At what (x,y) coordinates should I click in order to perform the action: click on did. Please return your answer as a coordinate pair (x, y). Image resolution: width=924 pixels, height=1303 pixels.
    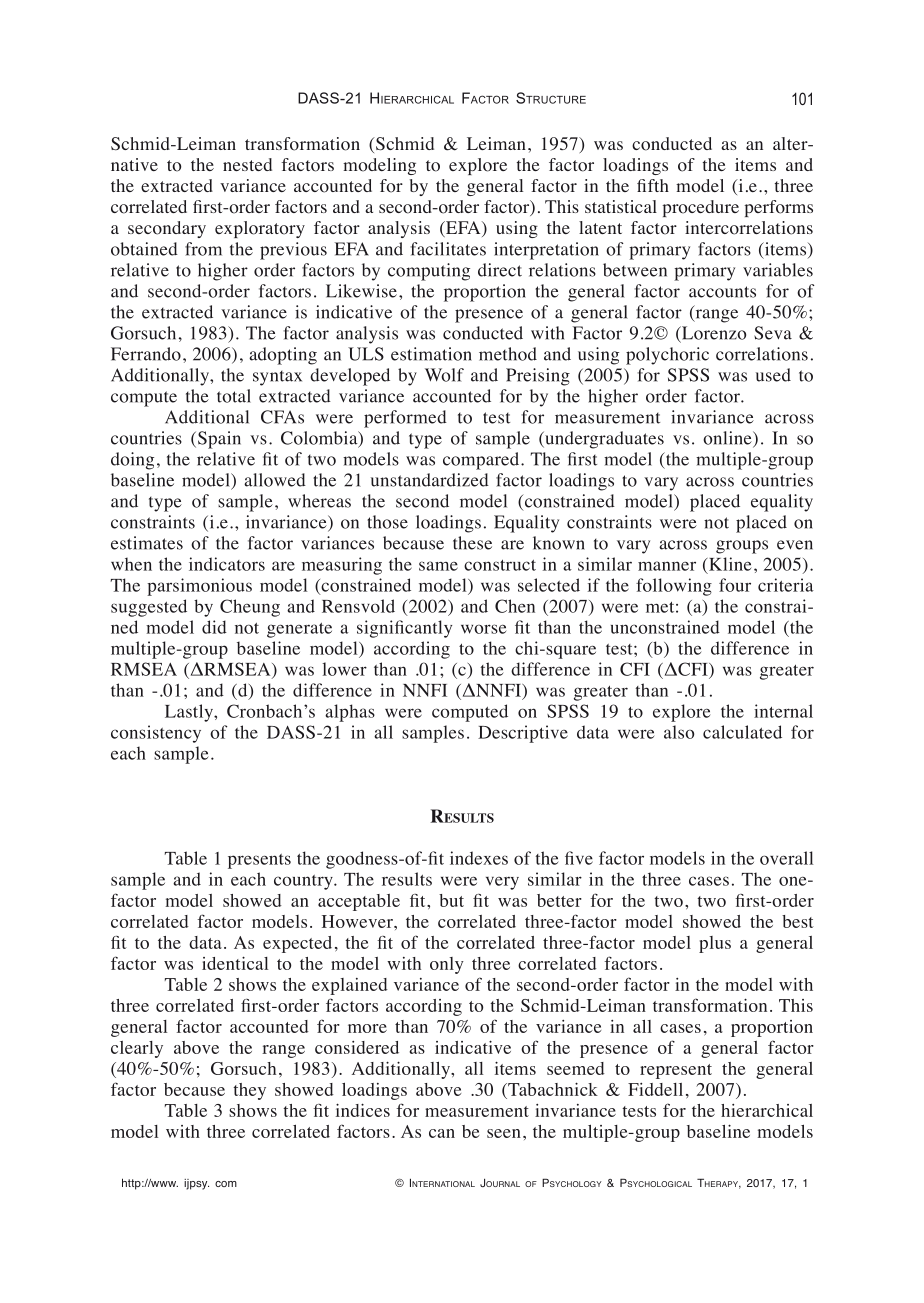
    Looking at the image, I should click on (214, 627).
